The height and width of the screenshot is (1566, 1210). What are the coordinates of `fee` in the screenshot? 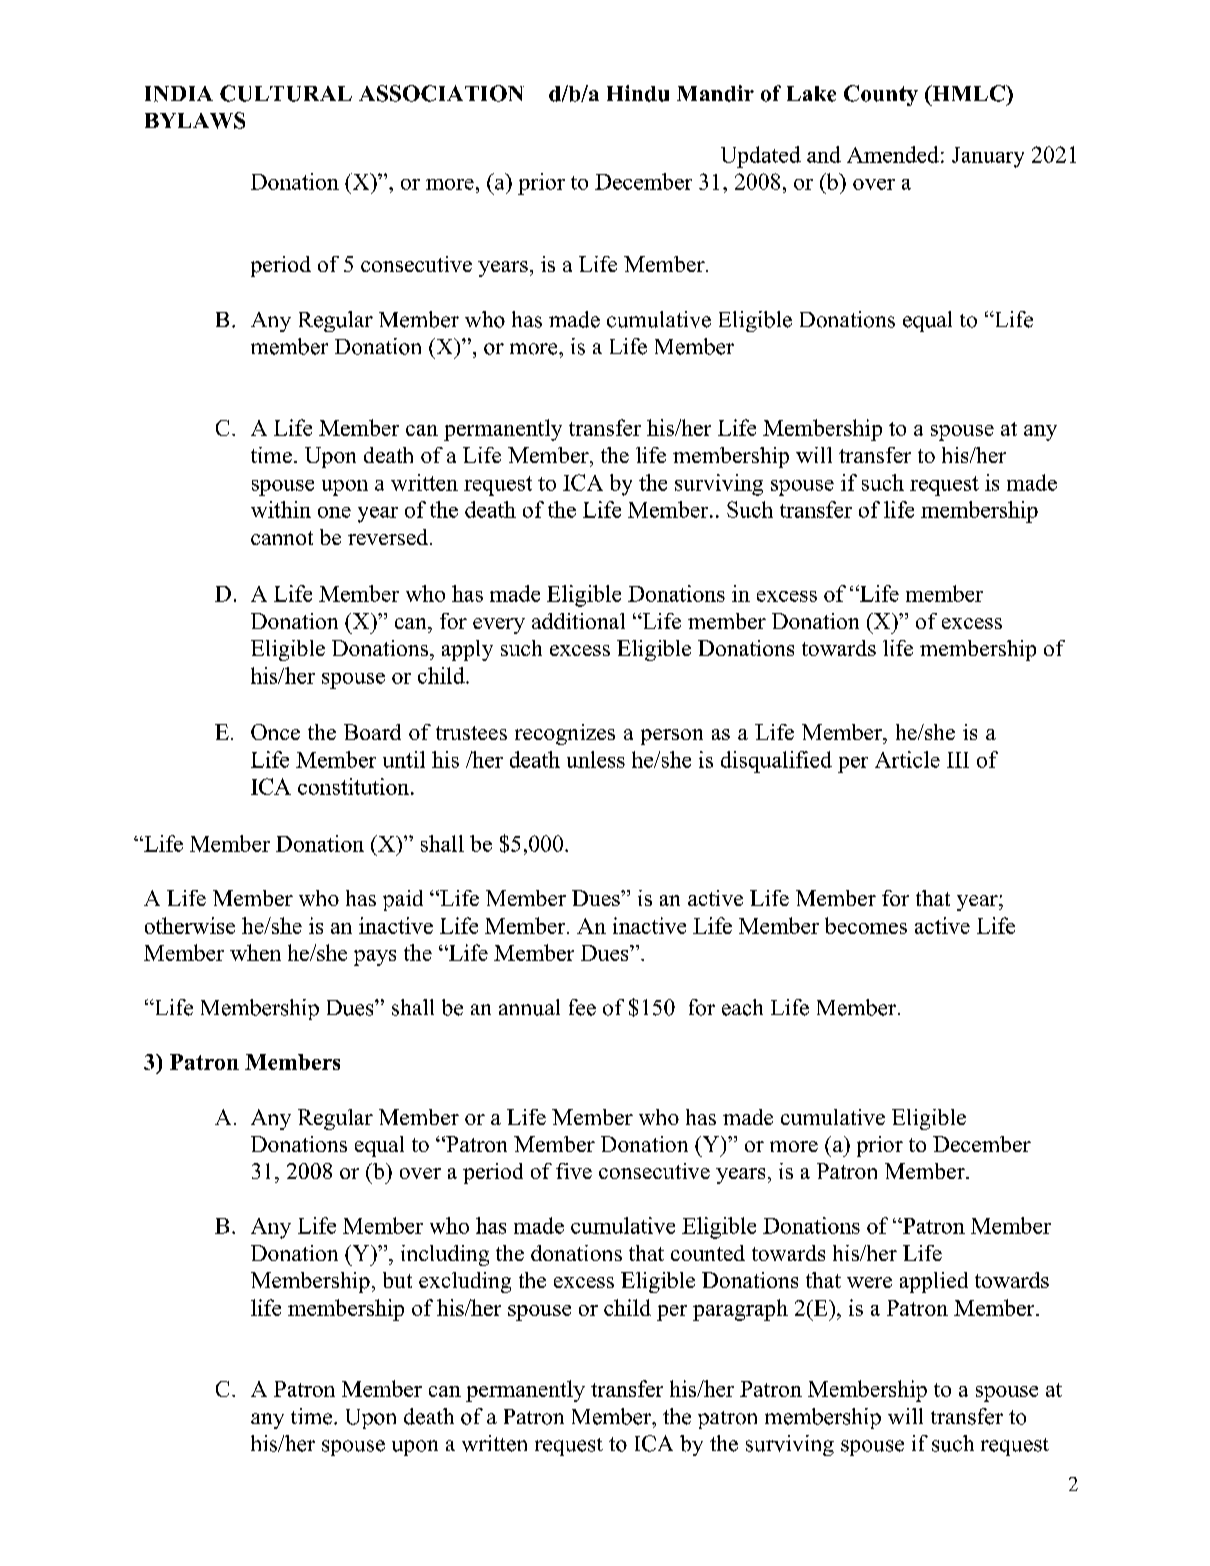 It's located at (582, 1007).
